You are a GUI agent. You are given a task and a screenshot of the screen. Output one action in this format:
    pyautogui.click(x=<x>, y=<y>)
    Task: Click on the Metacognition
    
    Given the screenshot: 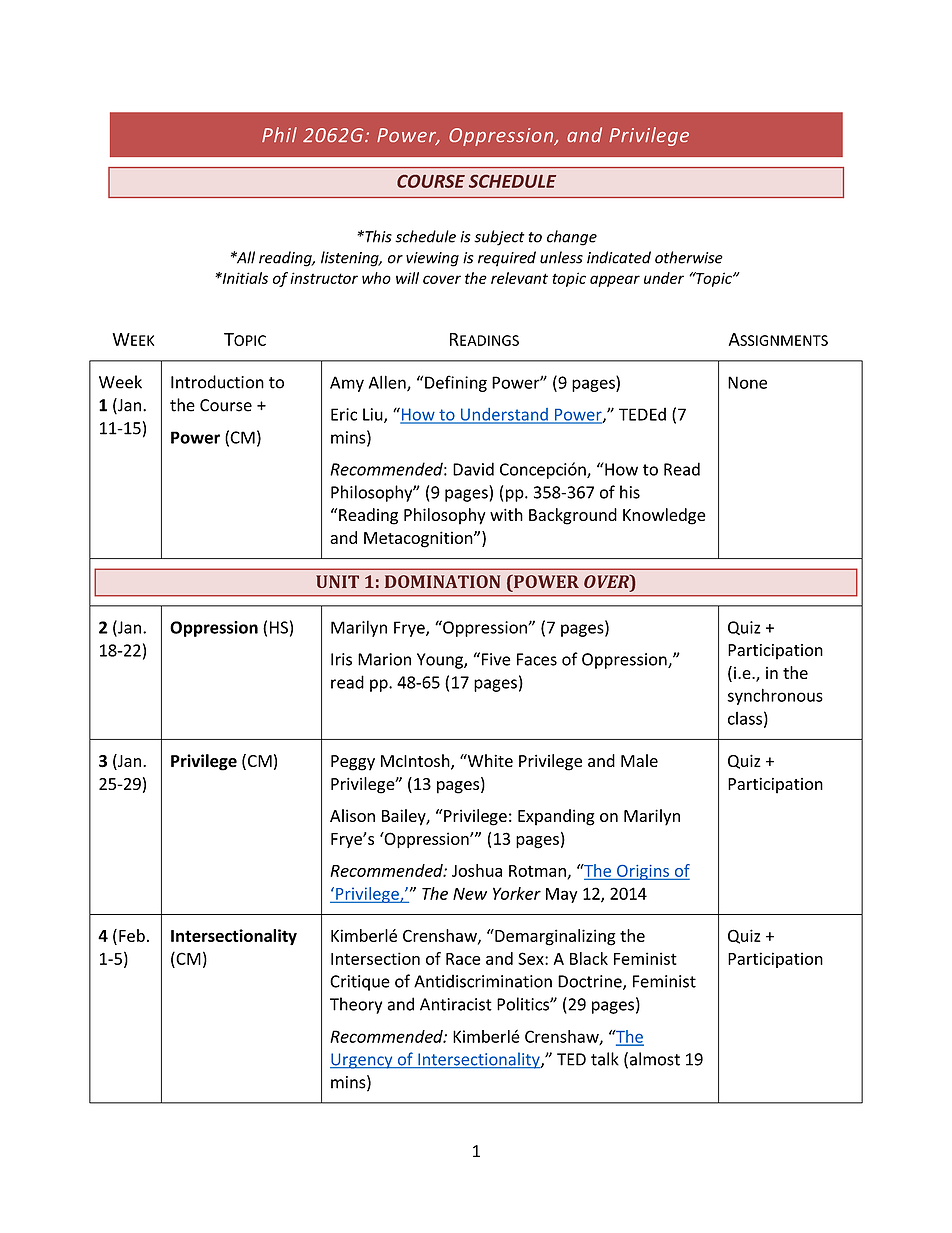 What is the action you would take?
    pyautogui.click(x=419, y=539)
